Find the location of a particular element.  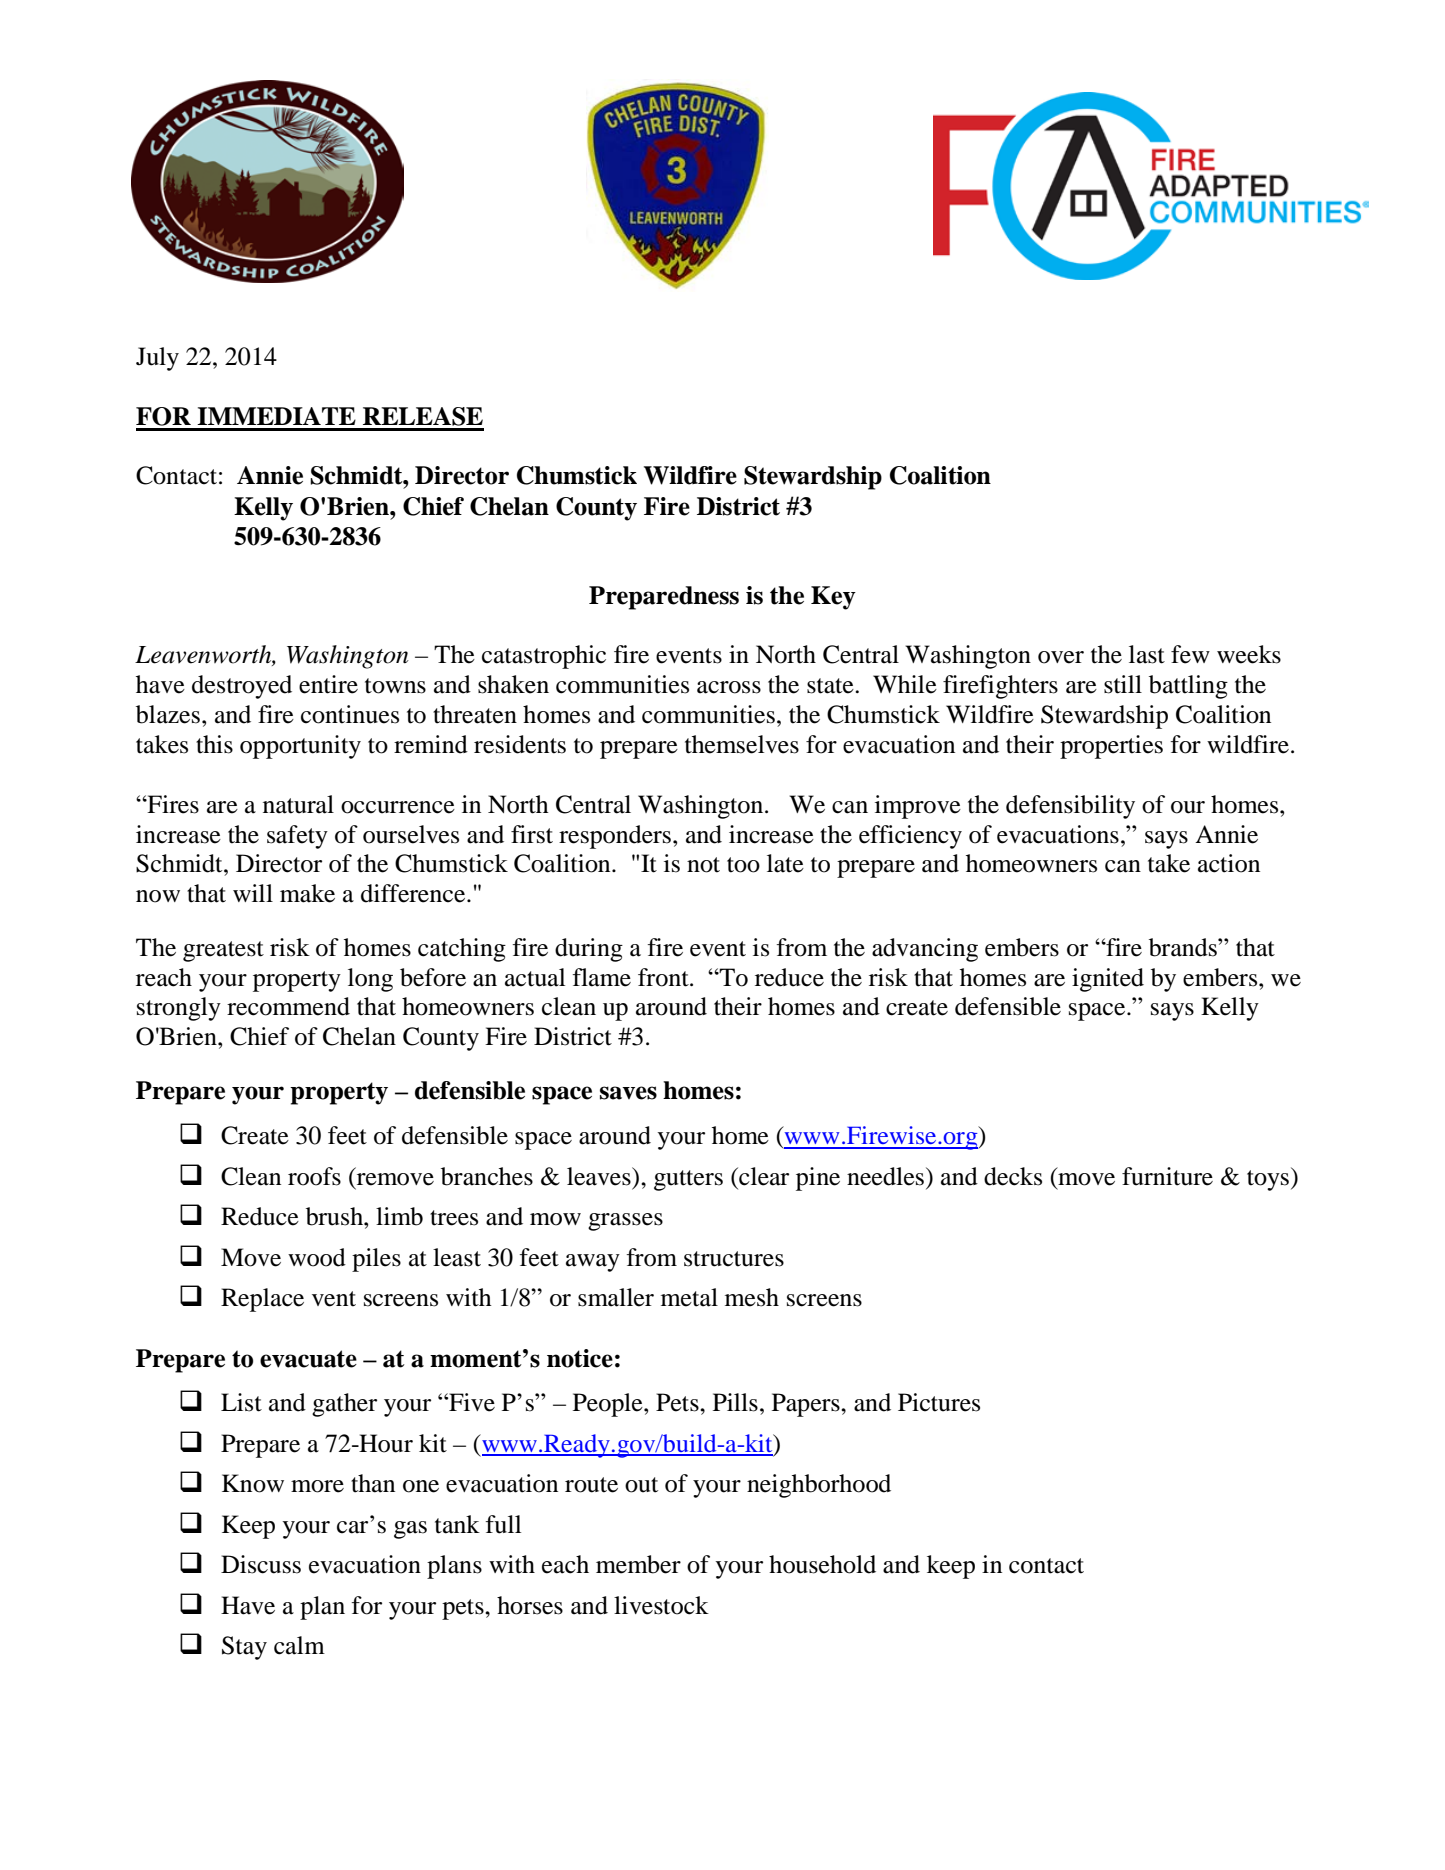

too is located at coordinates (743, 865).
